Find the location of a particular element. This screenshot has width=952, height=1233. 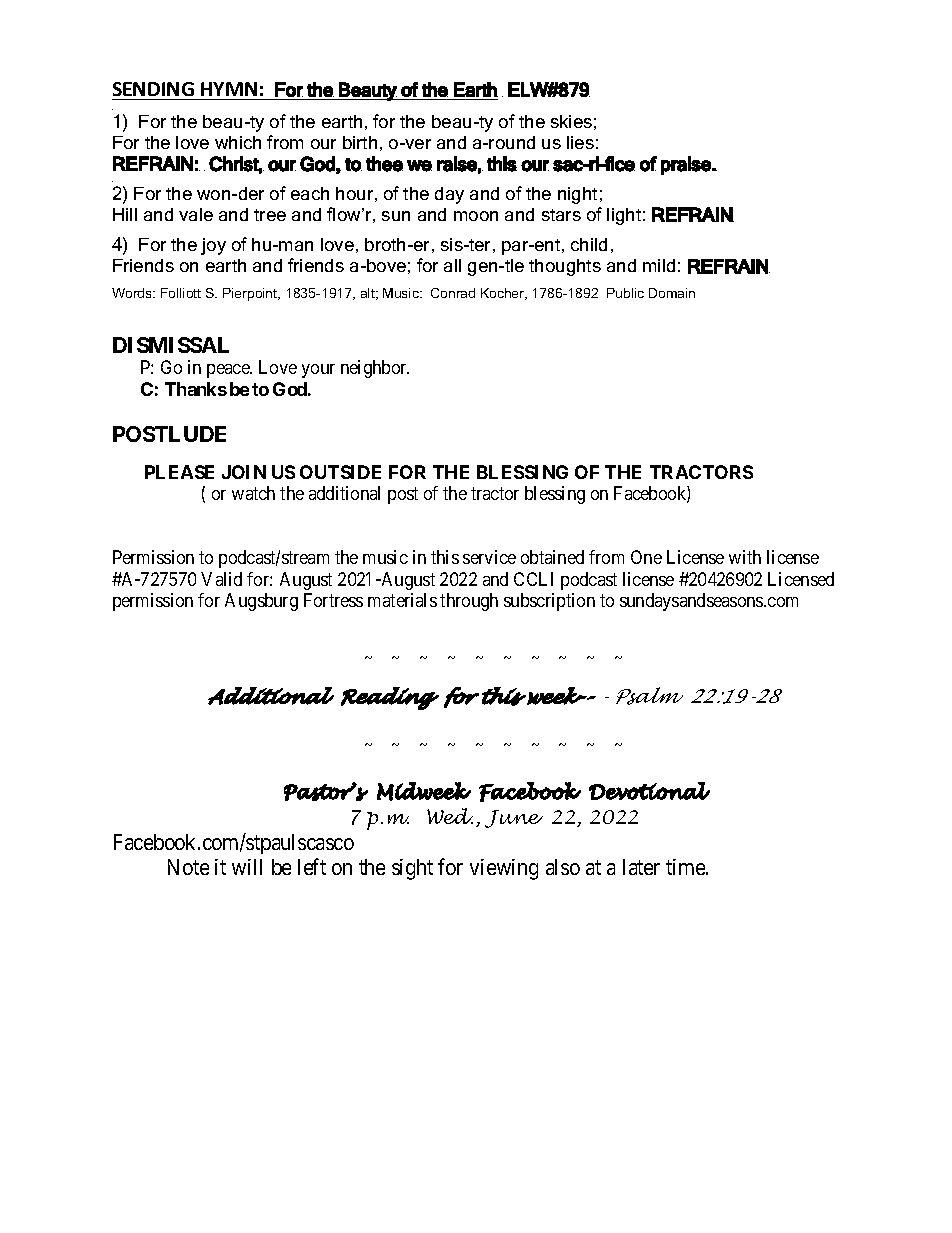

Domain is located at coordinates (672, 293).
